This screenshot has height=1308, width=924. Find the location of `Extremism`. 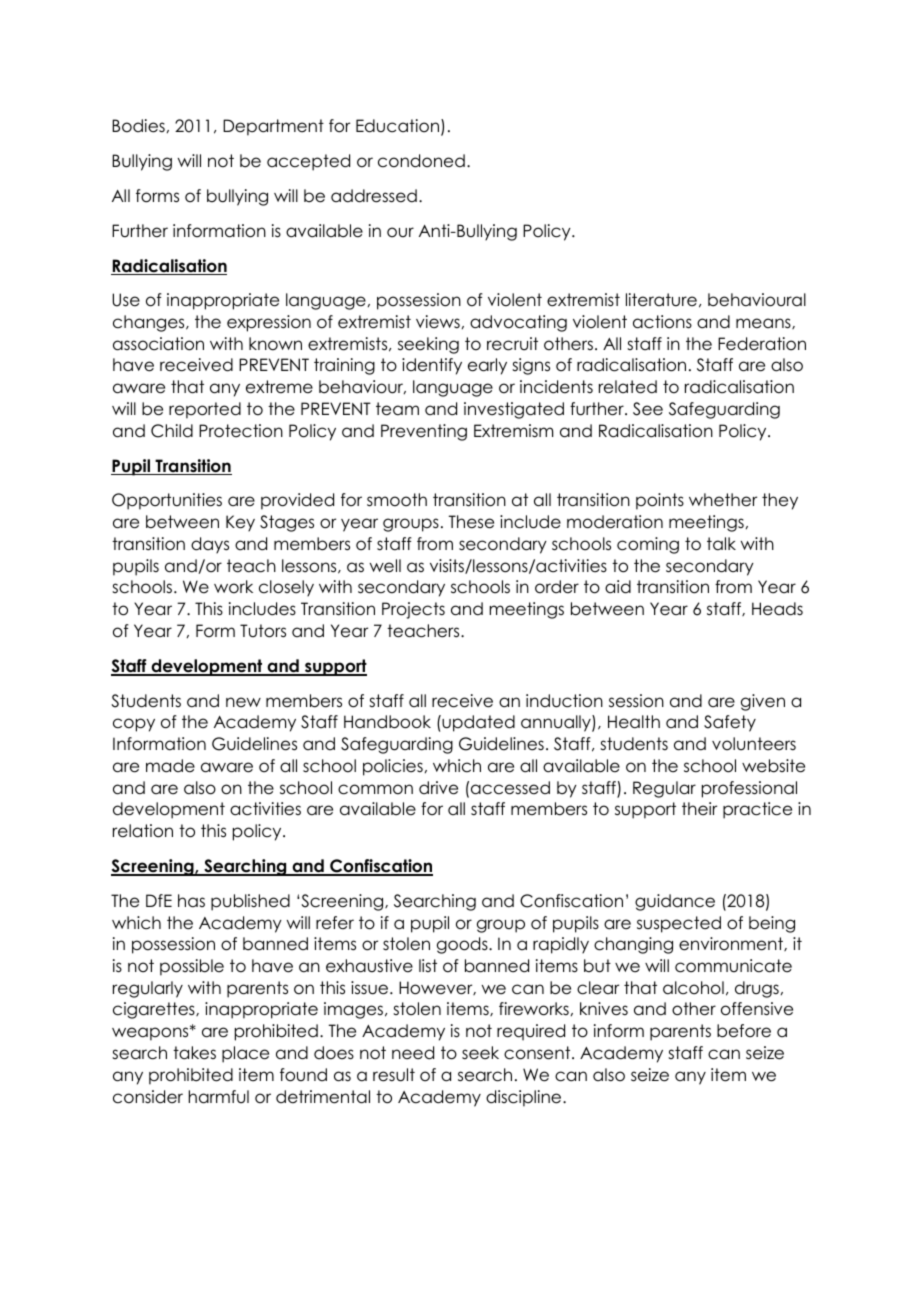

Extremism is located at coordinates (513, 431).
